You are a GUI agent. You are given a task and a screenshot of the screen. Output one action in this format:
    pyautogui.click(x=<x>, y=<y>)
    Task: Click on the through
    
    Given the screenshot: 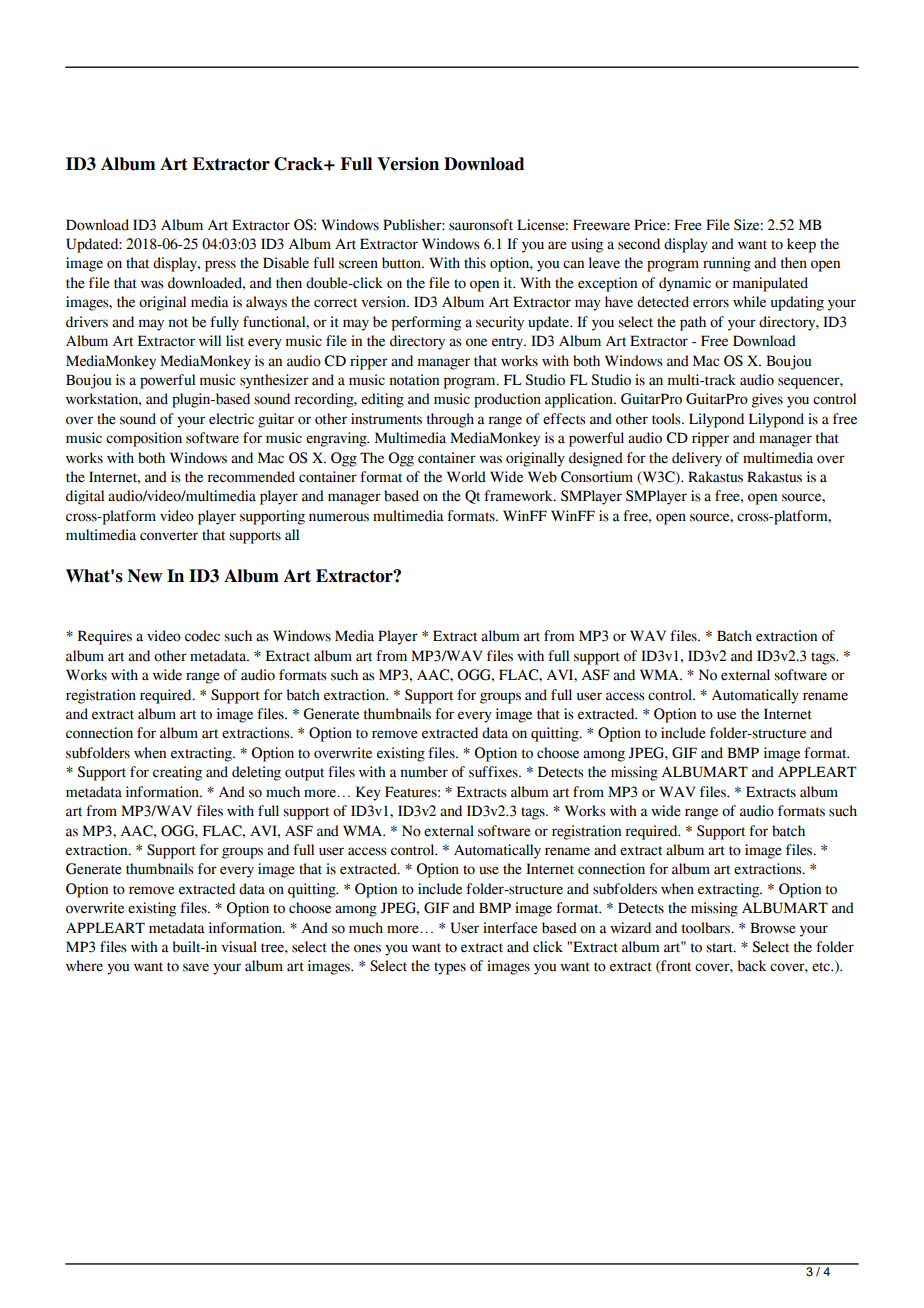 What is the action you would take?
    pyautogui.click(x=450, y=420)
